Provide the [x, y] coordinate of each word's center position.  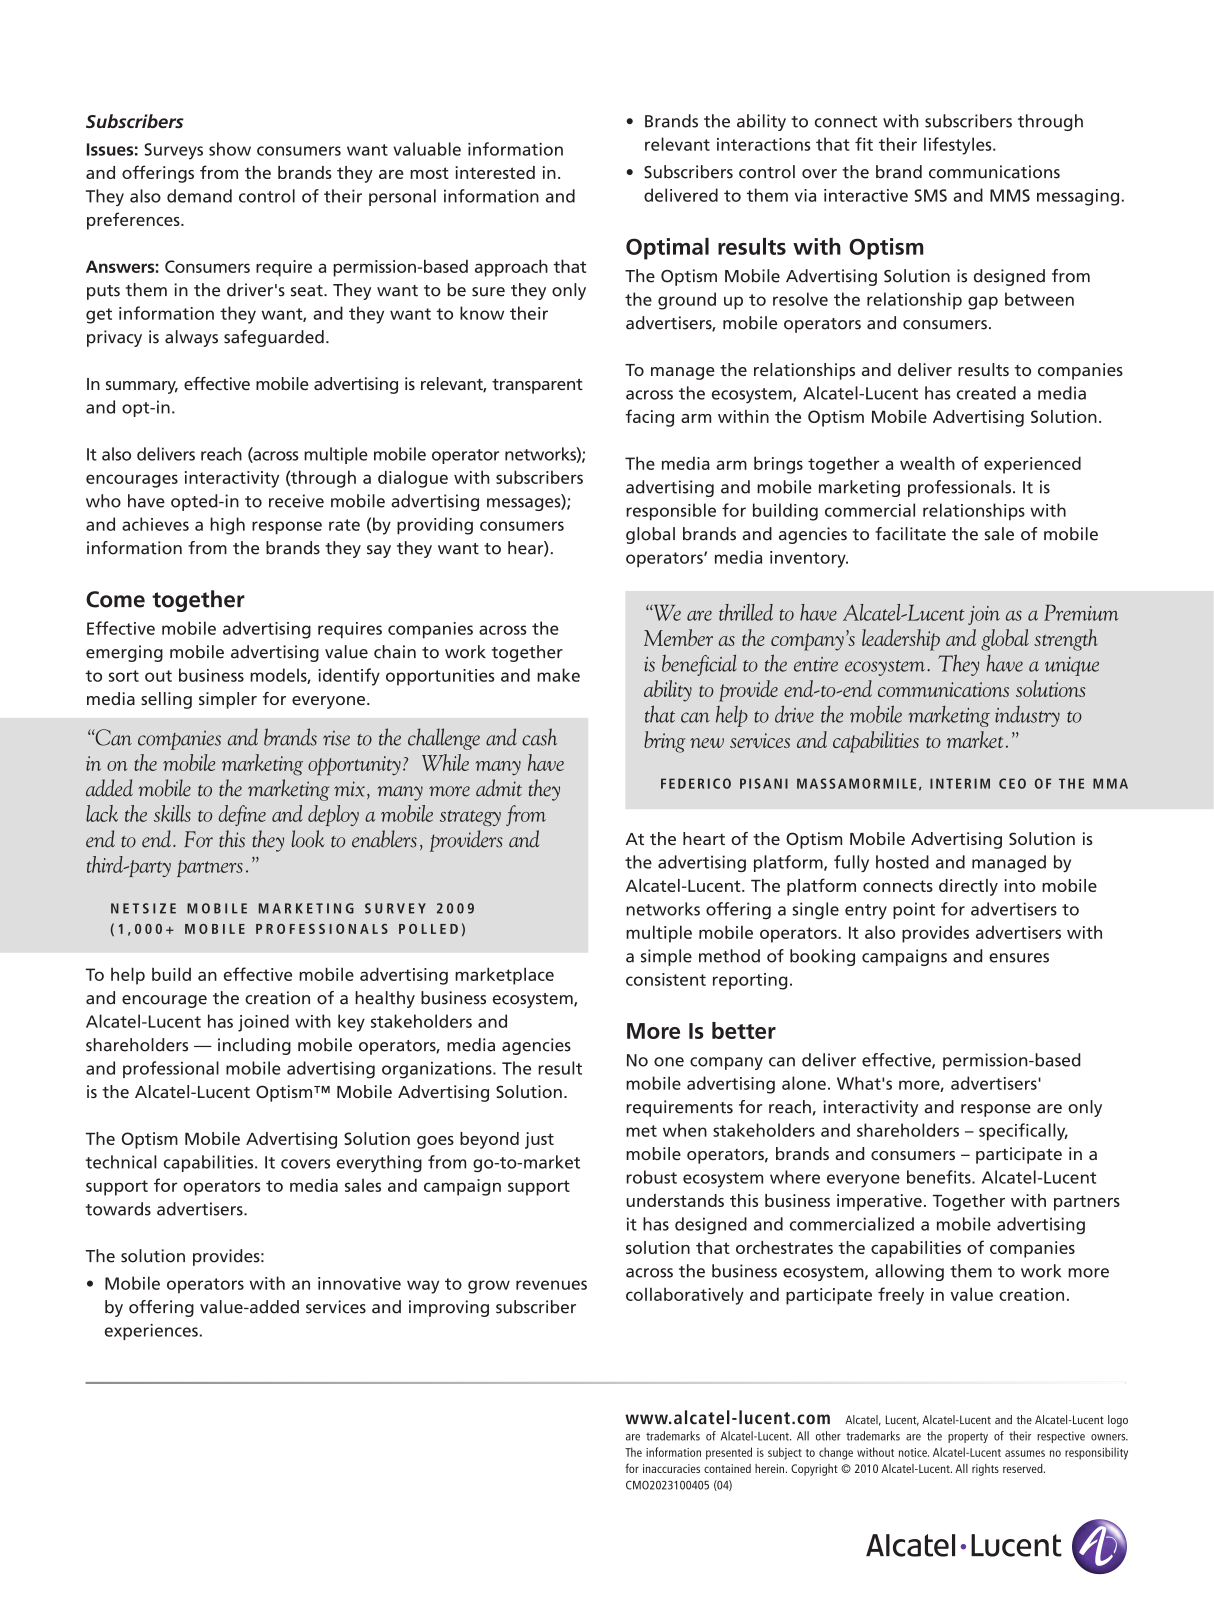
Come [115, 599]
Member [678, 637]
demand [199, 196]
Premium [1081, 612]
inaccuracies [671, 1468]
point [914, 910]
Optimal [667, 249]
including [254, 1046]
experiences [151, 1332]
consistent [666, 979]
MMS [1010, 195]
